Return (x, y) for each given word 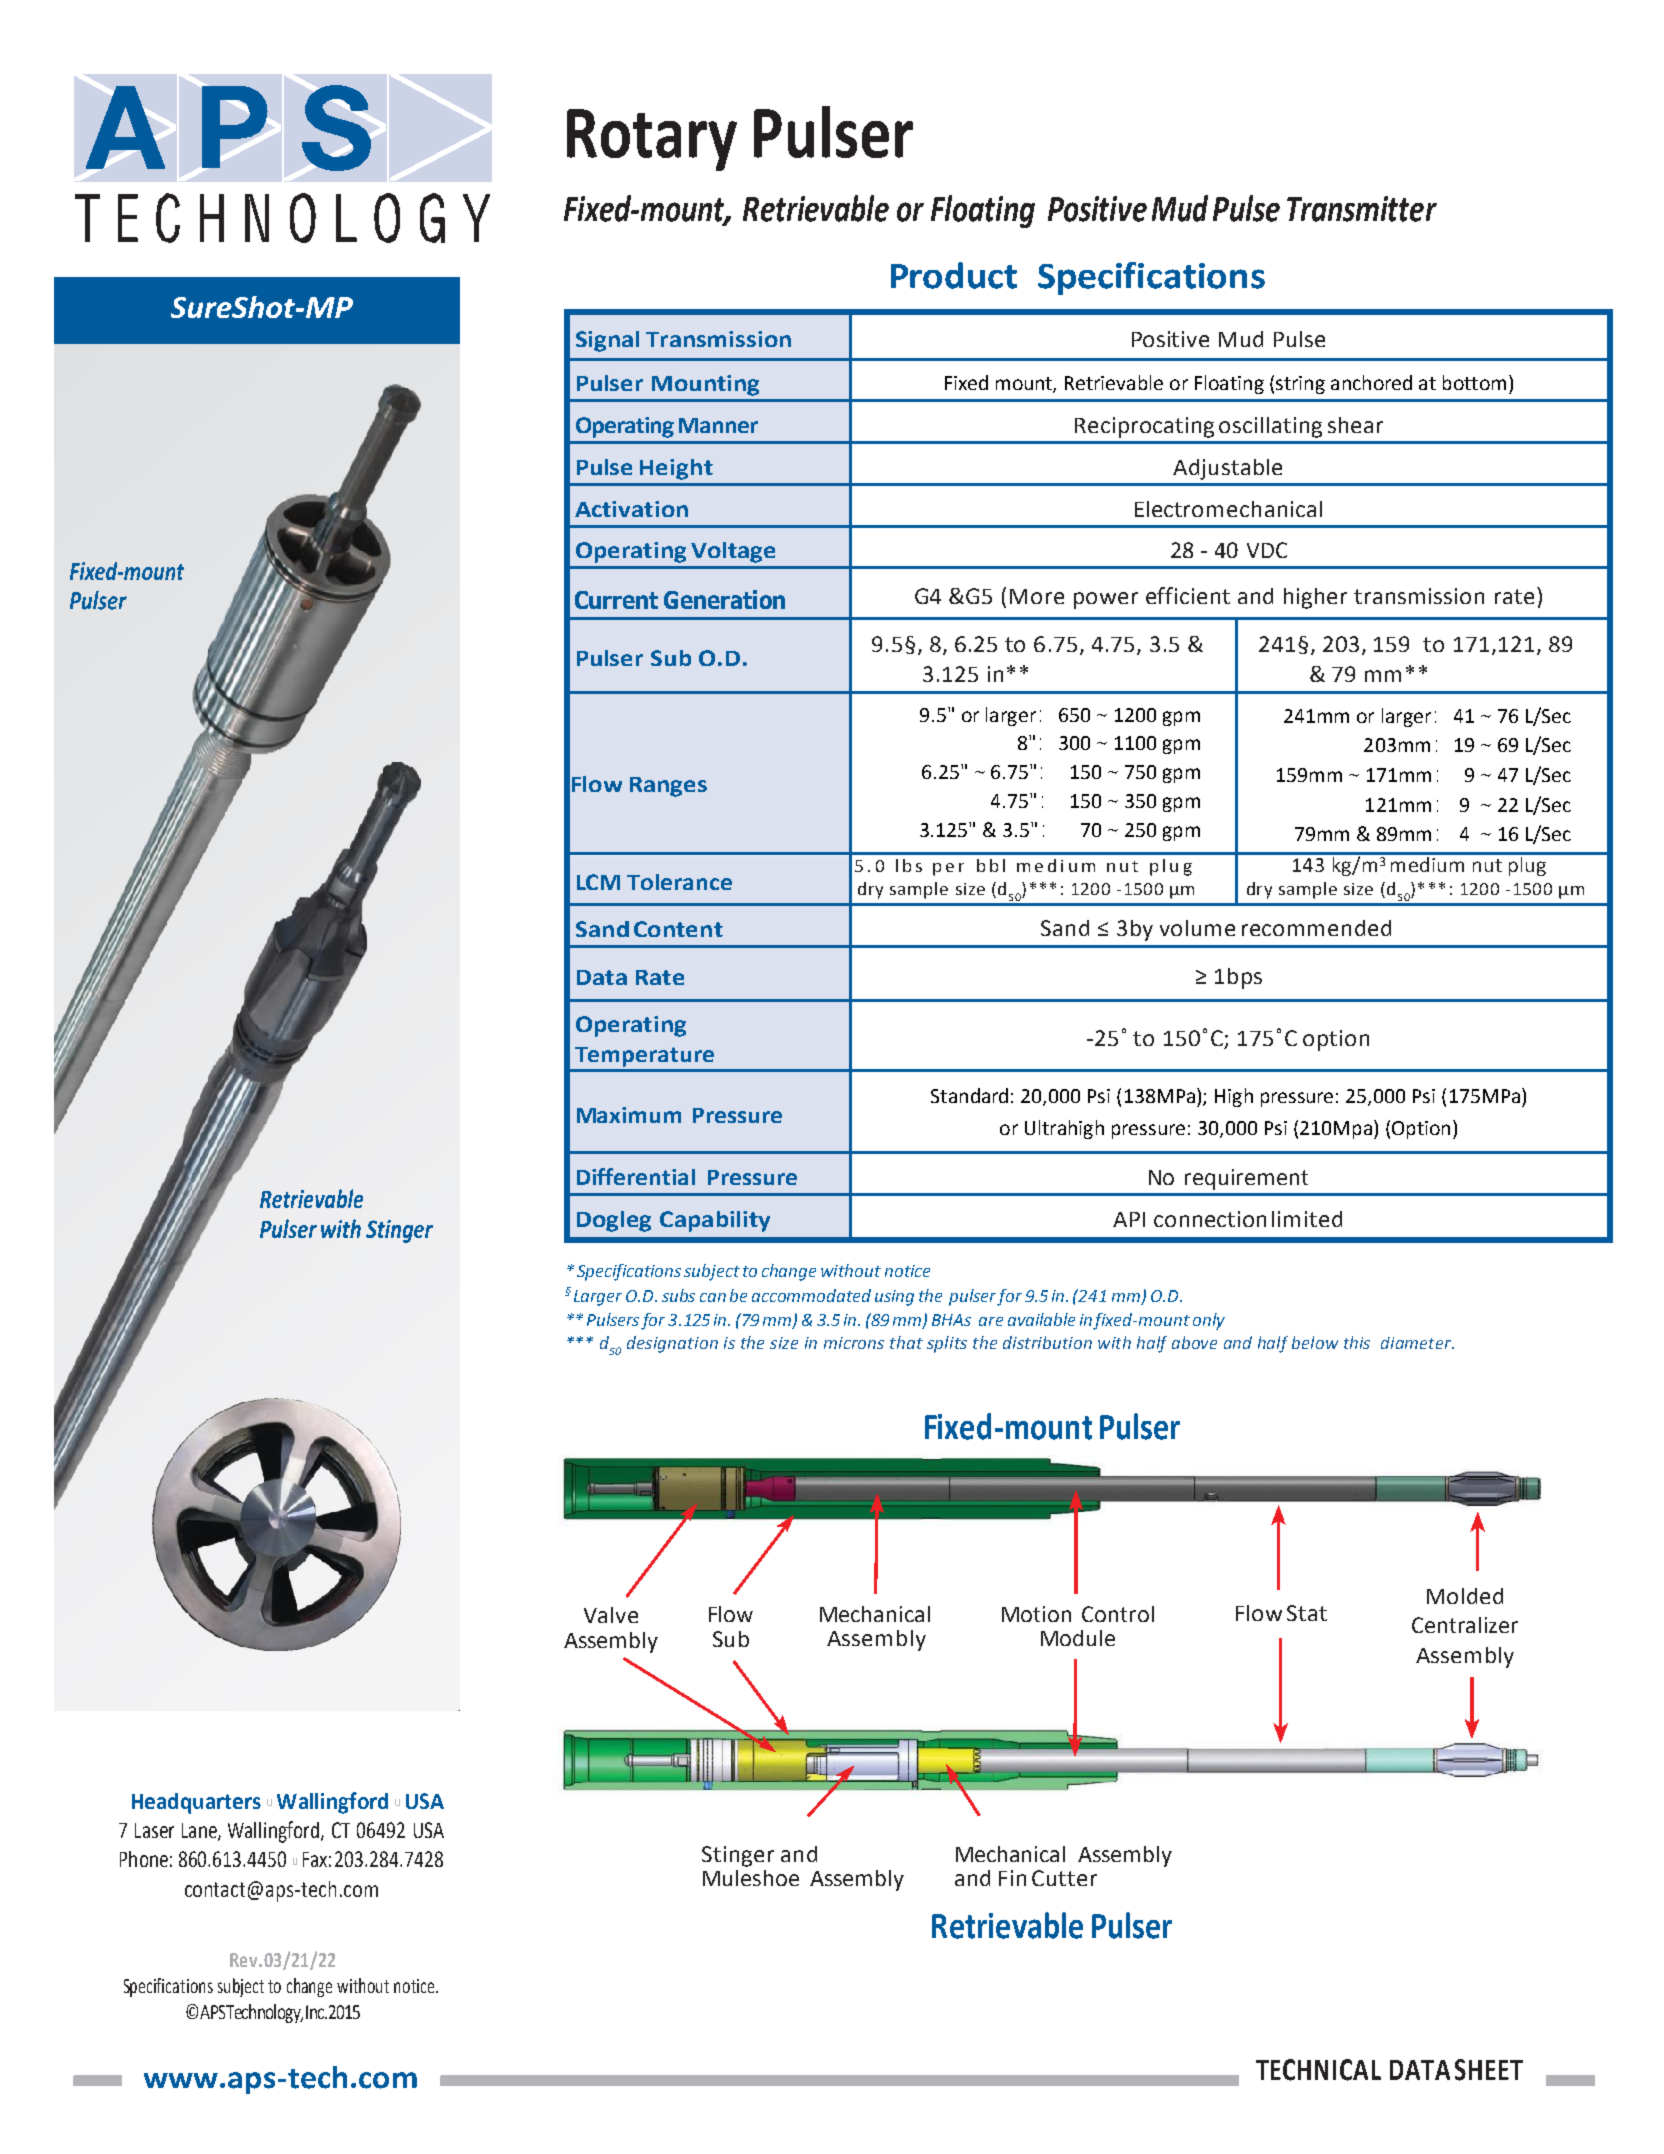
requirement (1246, 1179)
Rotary (652, 140)
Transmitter (1362, 209)
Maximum (629, 1115)
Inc (316, 2012)
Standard (969, 1095)
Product (954, 275)
